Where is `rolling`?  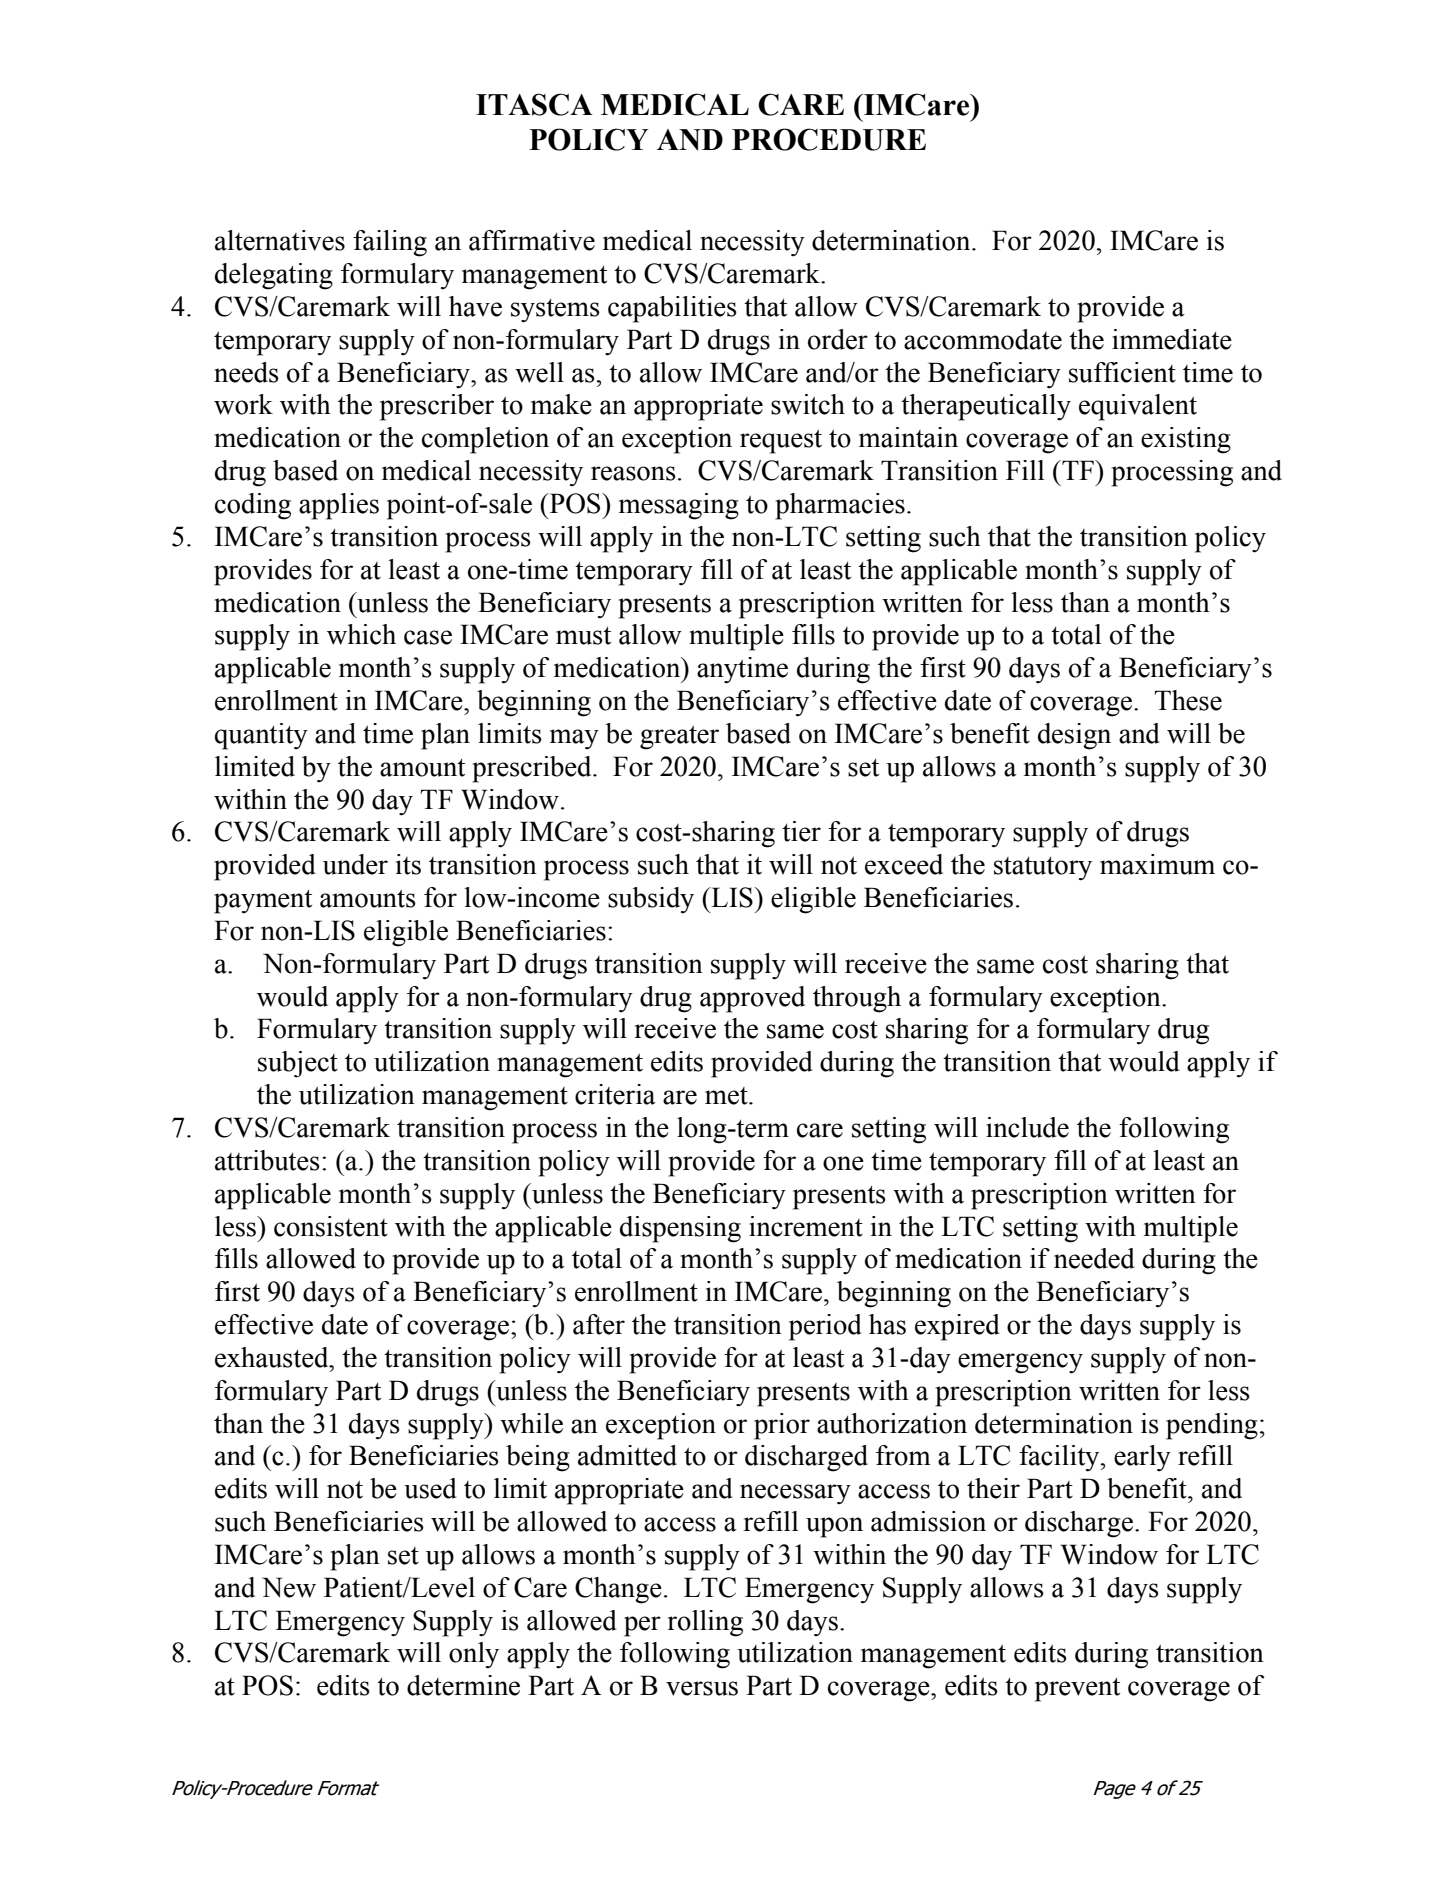 rolling is located at coordinates (705, 1623).
